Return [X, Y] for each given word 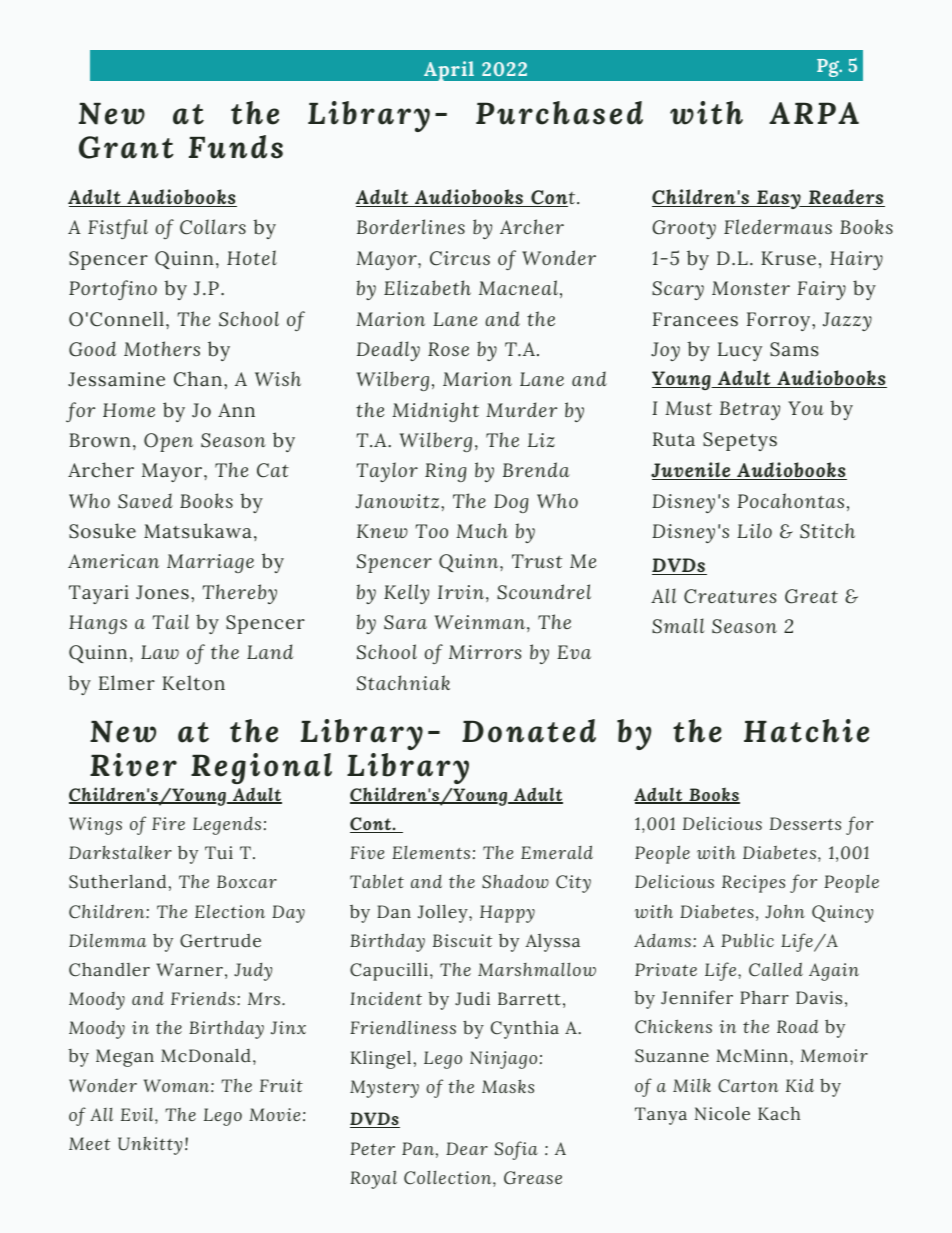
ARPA [814, 113]
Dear [467, 1148]
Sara [405, 622]
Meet [89, 1143]
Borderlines [411, 226]
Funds [236, 147]
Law [160, 652]
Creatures [730, 596]
